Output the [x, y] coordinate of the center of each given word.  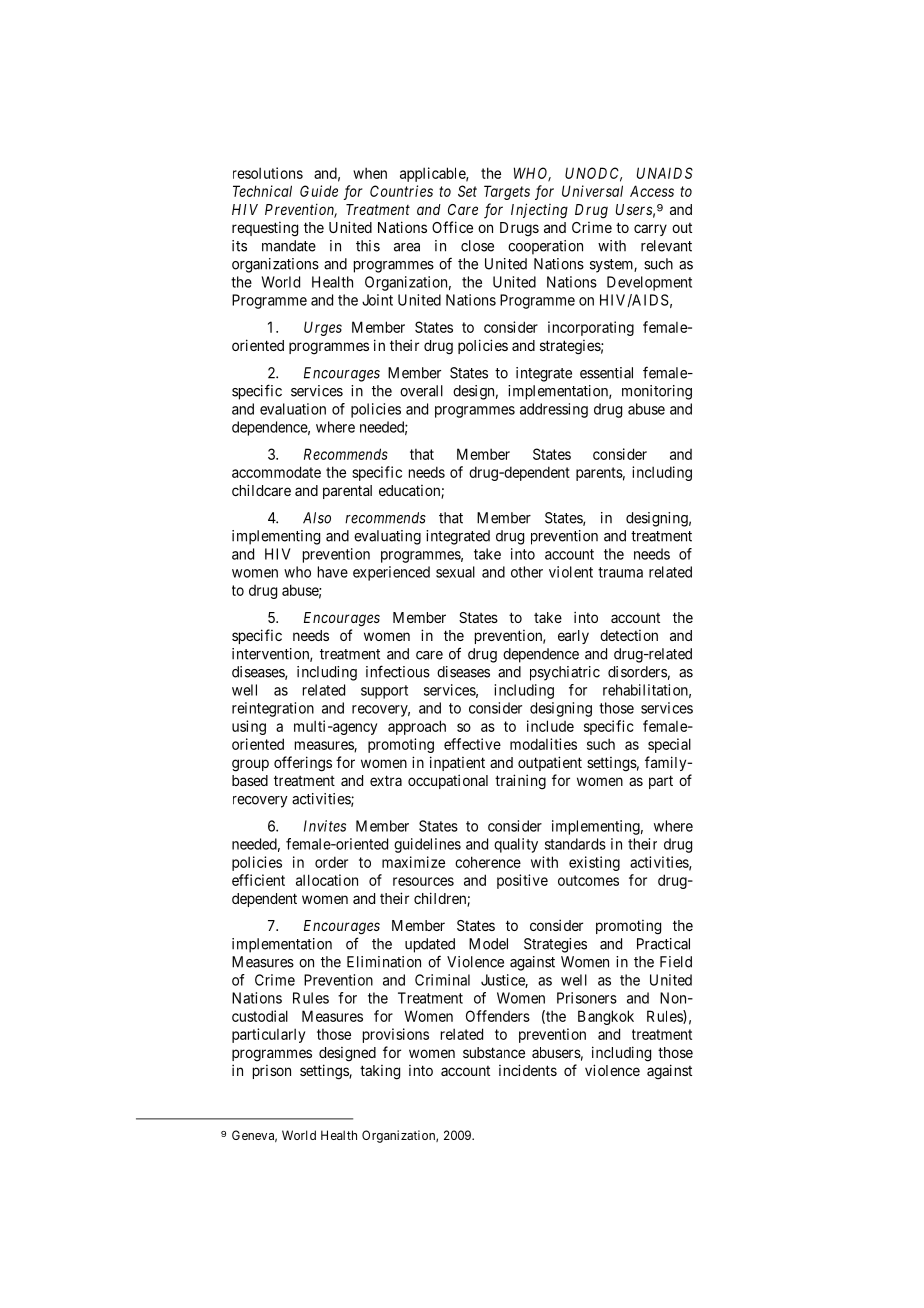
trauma [620, 572]
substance [494, 1052]
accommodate [276, 472]
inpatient [457, 763]
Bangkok [606, 1017]
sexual [455, 572]
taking [380, 1072]
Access [652, 191]
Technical [262, 191]
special [669, 745]
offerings [303, 764]
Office [452, 227]
